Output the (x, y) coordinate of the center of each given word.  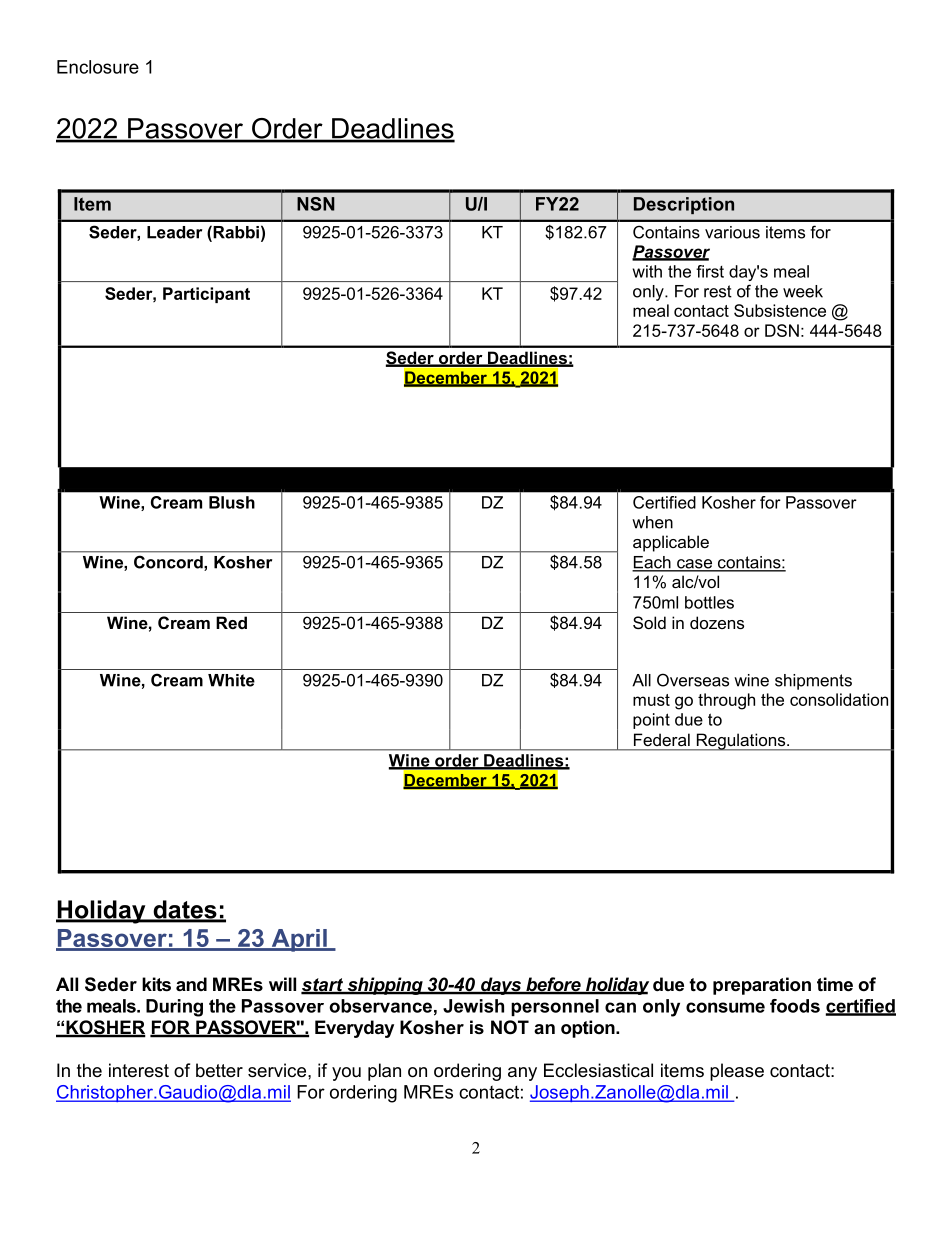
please (737, 1072)
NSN (316, 204)
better (219, 1070)
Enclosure (98, 67)
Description (684, 205)
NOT (510, 1027)
